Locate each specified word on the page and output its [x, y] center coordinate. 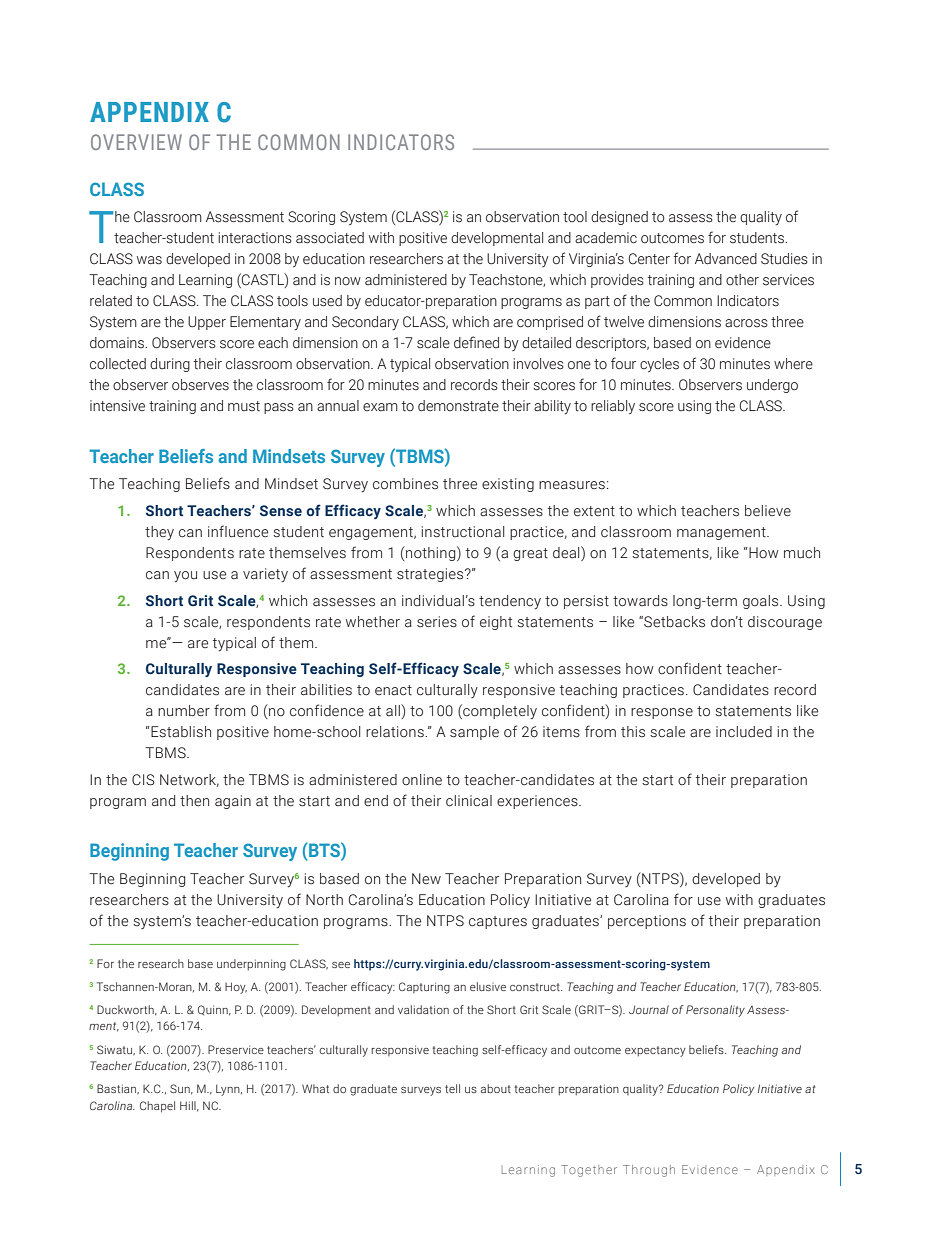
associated [330, 238]
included [744, 732]
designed [619, 218]
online [422, 779]
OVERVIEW [136, 142]
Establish [180, 732]
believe [768, 511]
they [159, 533]
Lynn [229, 1090]
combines [405, 484]
